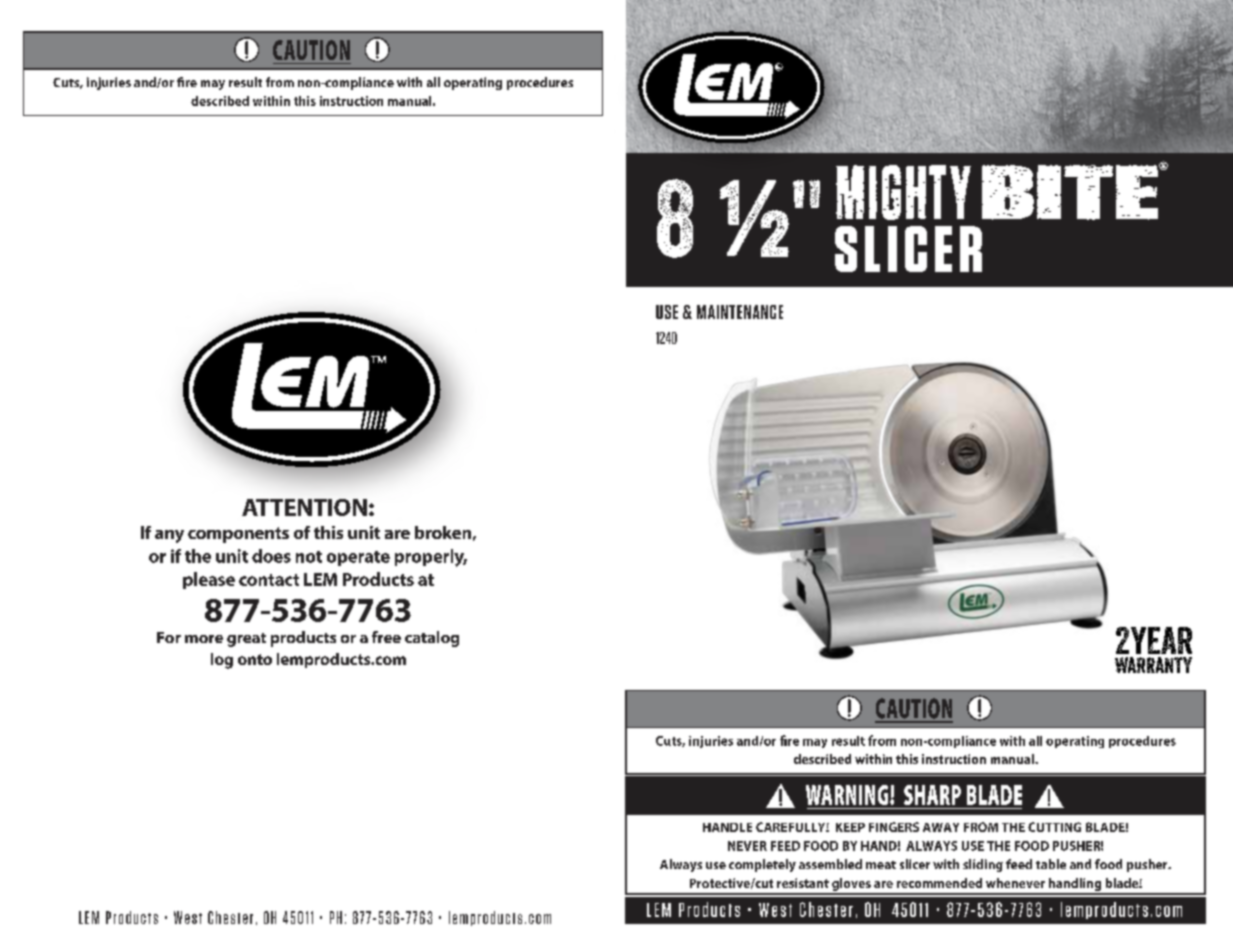 Image resolution: width=1233 pixels, height=952 pixels. I want to click on WARNING, so click(848, 795).
